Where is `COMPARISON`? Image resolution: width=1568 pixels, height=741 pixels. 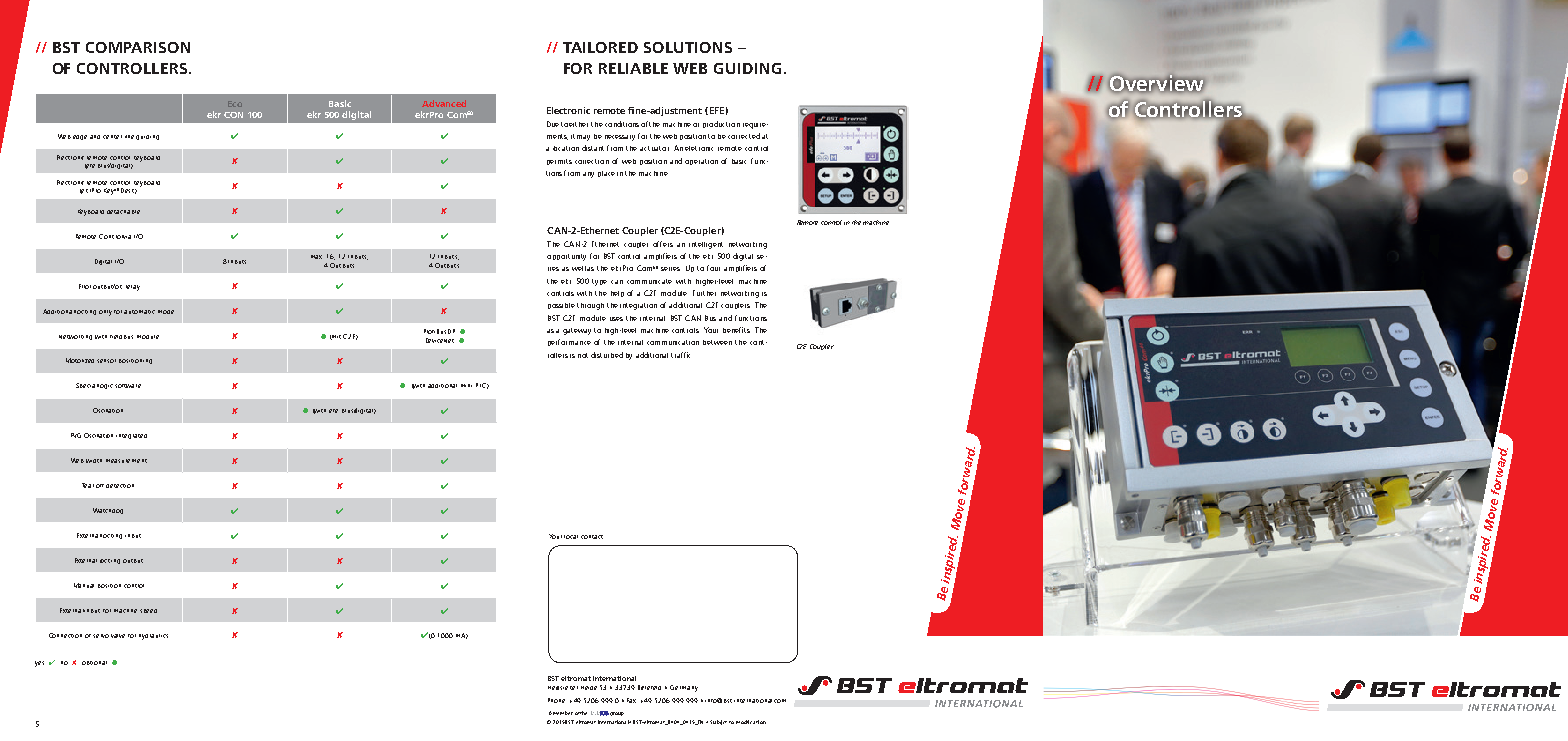 COMPARISON is located at coordinates (138, 47).
